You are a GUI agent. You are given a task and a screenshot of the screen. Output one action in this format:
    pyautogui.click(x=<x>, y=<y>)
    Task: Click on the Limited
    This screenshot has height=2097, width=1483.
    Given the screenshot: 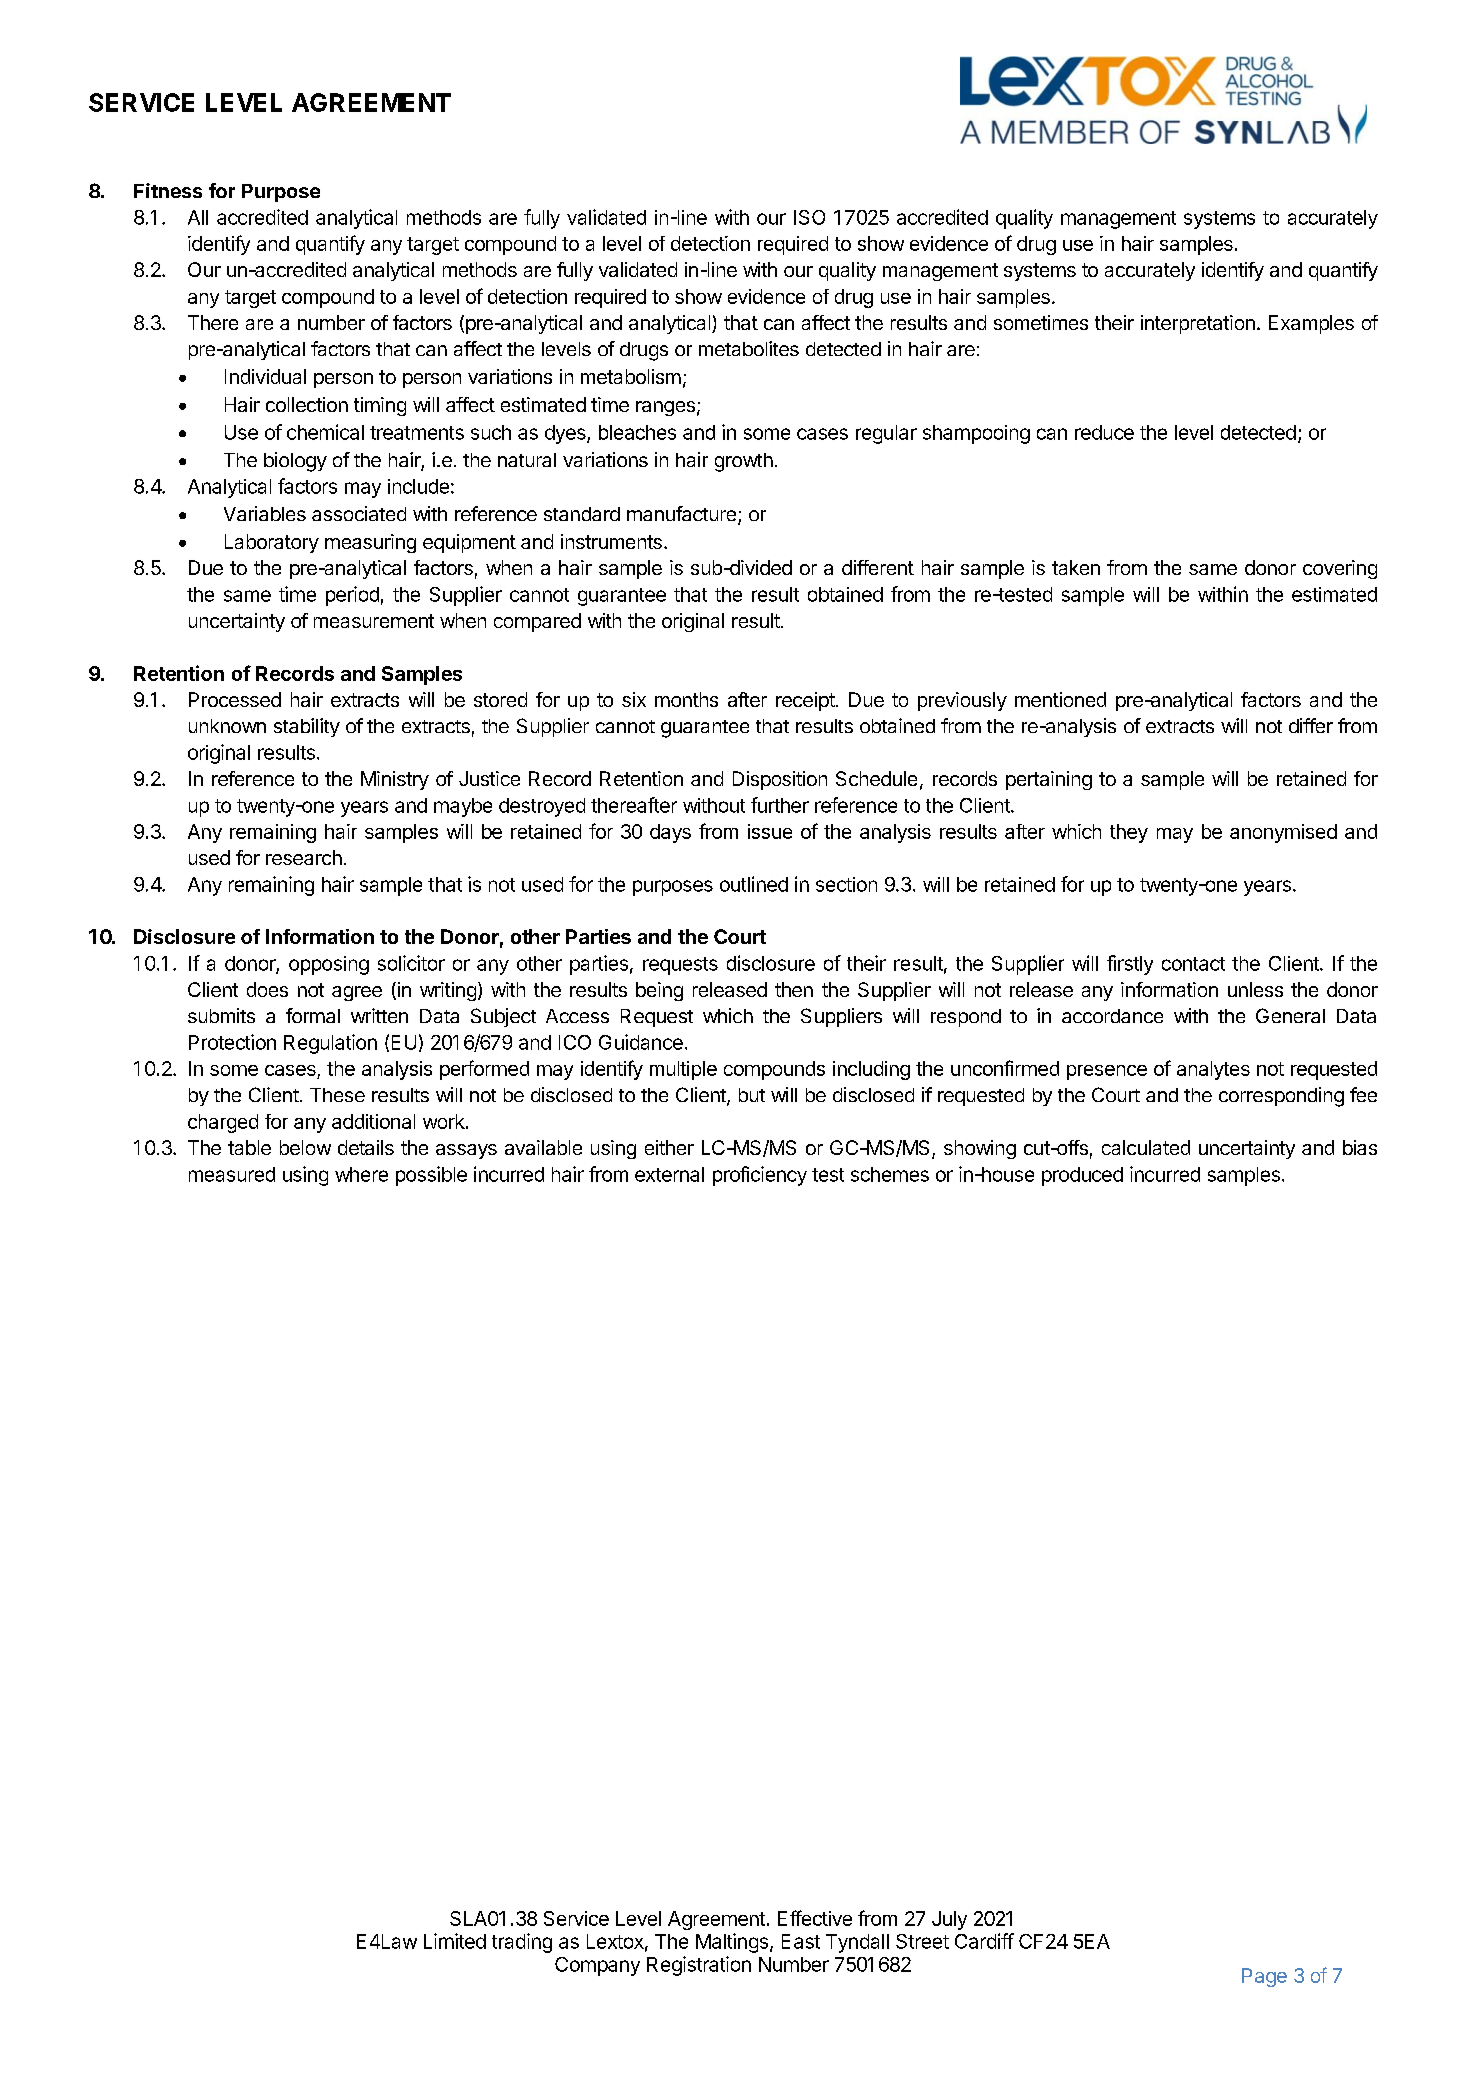 What is the action you would take?
    pyautogui.click(x=455, y=1941)
